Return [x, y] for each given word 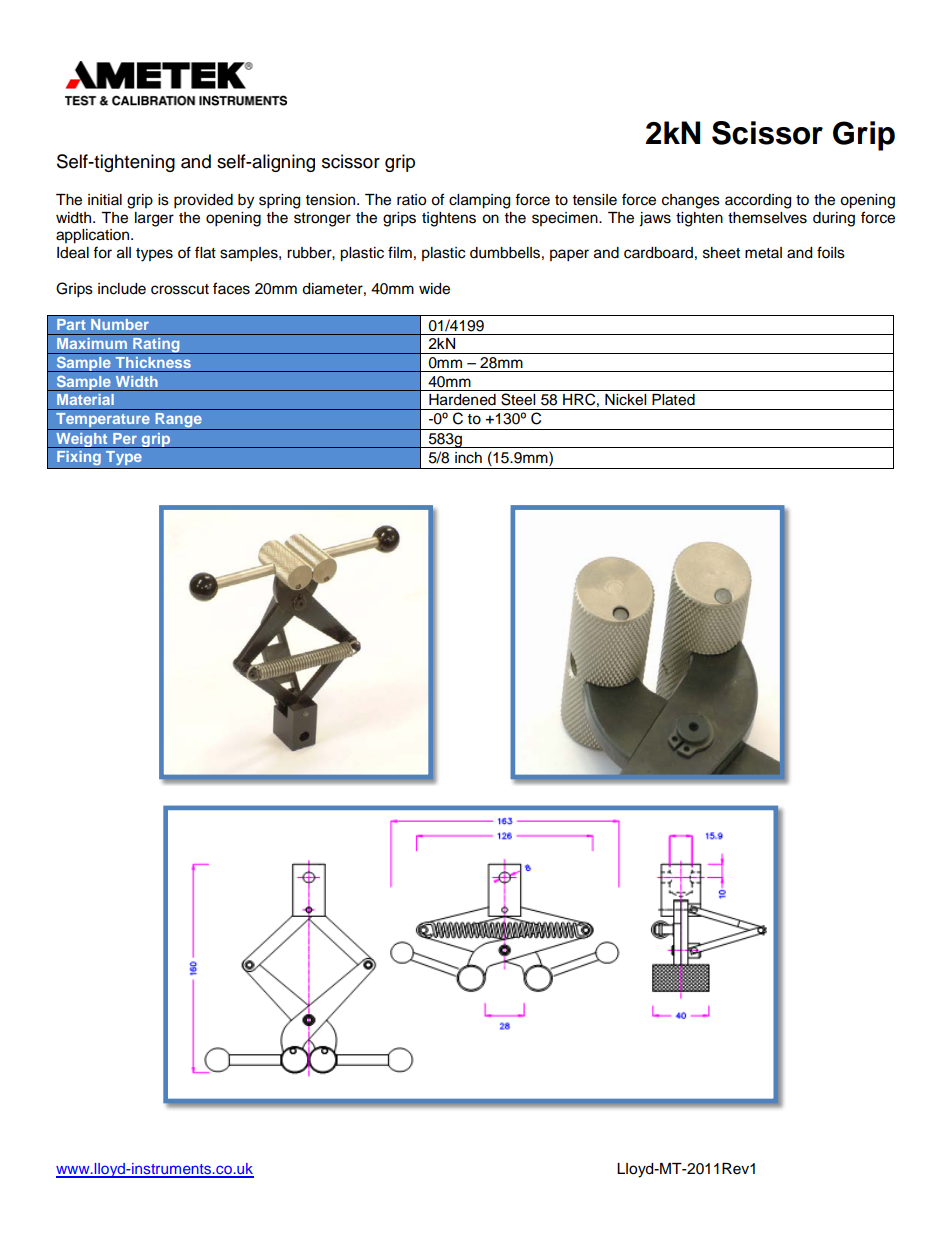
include [122, 289]
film [400, 252]
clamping [479, 201]
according [758, 201]
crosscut [180, 289]
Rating [156, 346]
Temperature [103, 421]
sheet [721, 253]
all [124, 253]
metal [763, 253]
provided [203, 201]
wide [434, 289]
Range [178, 421]
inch [468, 458]
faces [231, 288]
